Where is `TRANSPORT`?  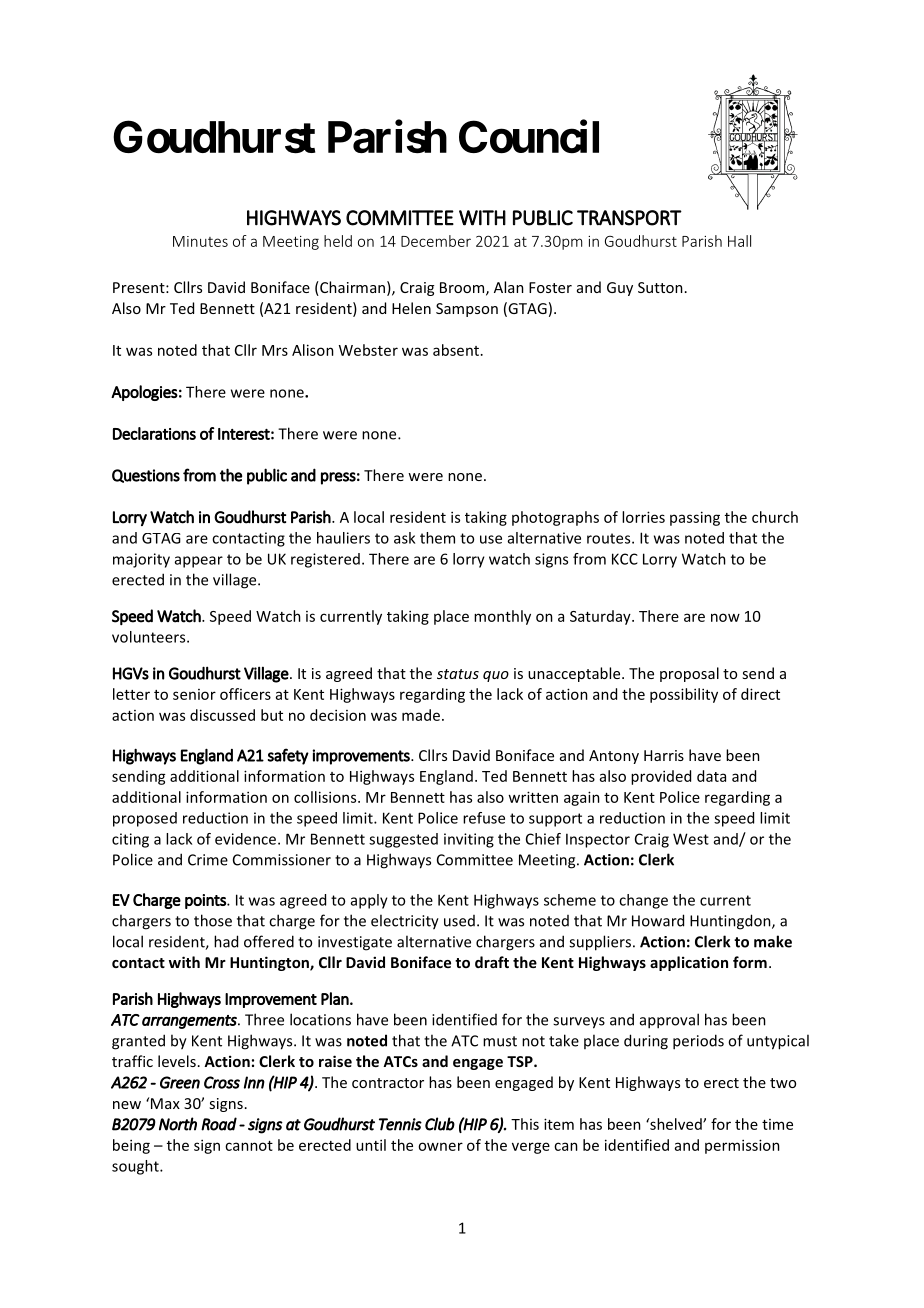 TRANSPORT is located at coordinates (629, 218).
